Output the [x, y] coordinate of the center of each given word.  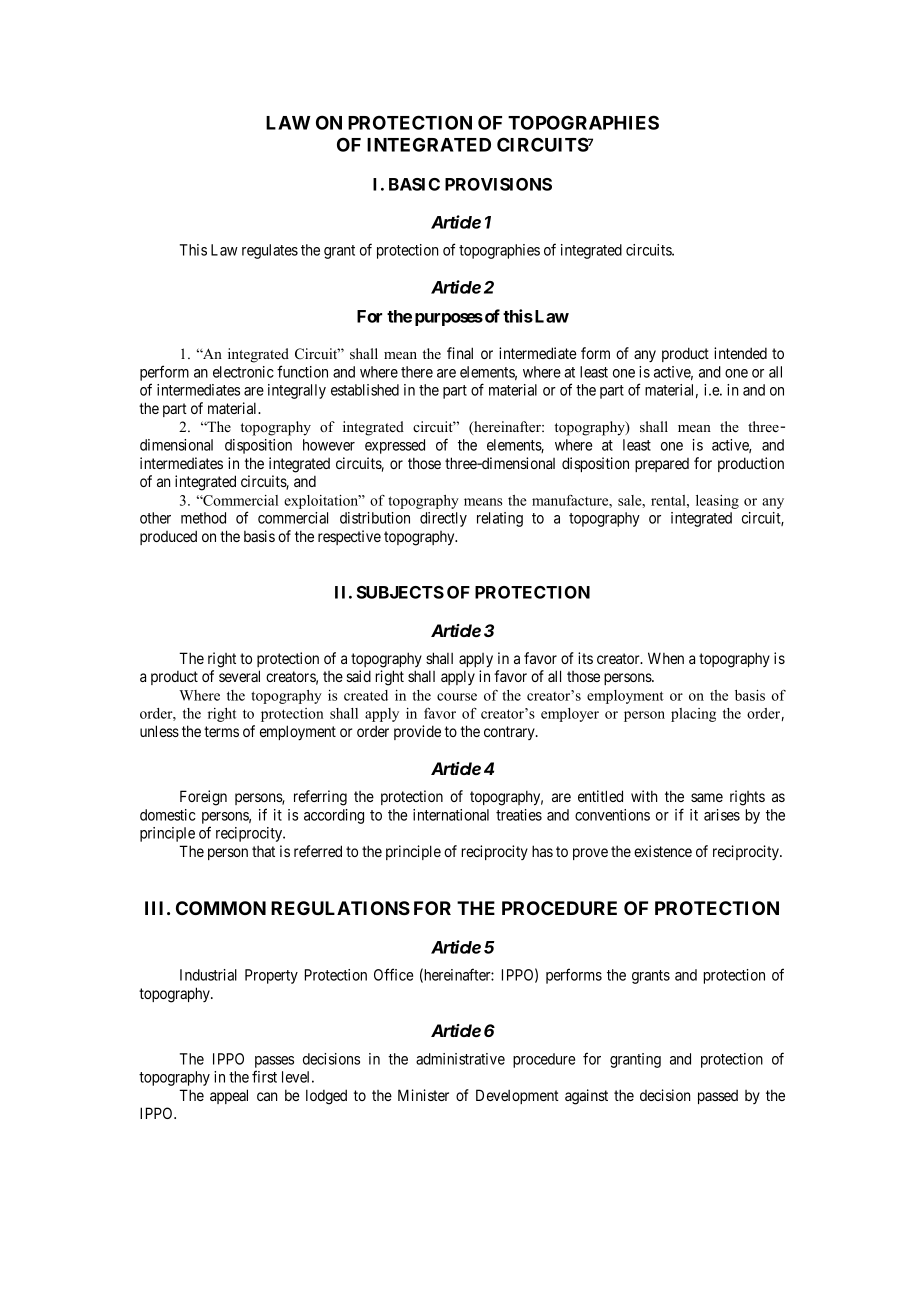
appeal [229, 1096]
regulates [270, 251]
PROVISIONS [498, 184]
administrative [460, 1059]
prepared [662, 465]
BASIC [414, 184]
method [203, 518]
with [644, 796]
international [451, 815]
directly [443, 519]
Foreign [203, 798]
